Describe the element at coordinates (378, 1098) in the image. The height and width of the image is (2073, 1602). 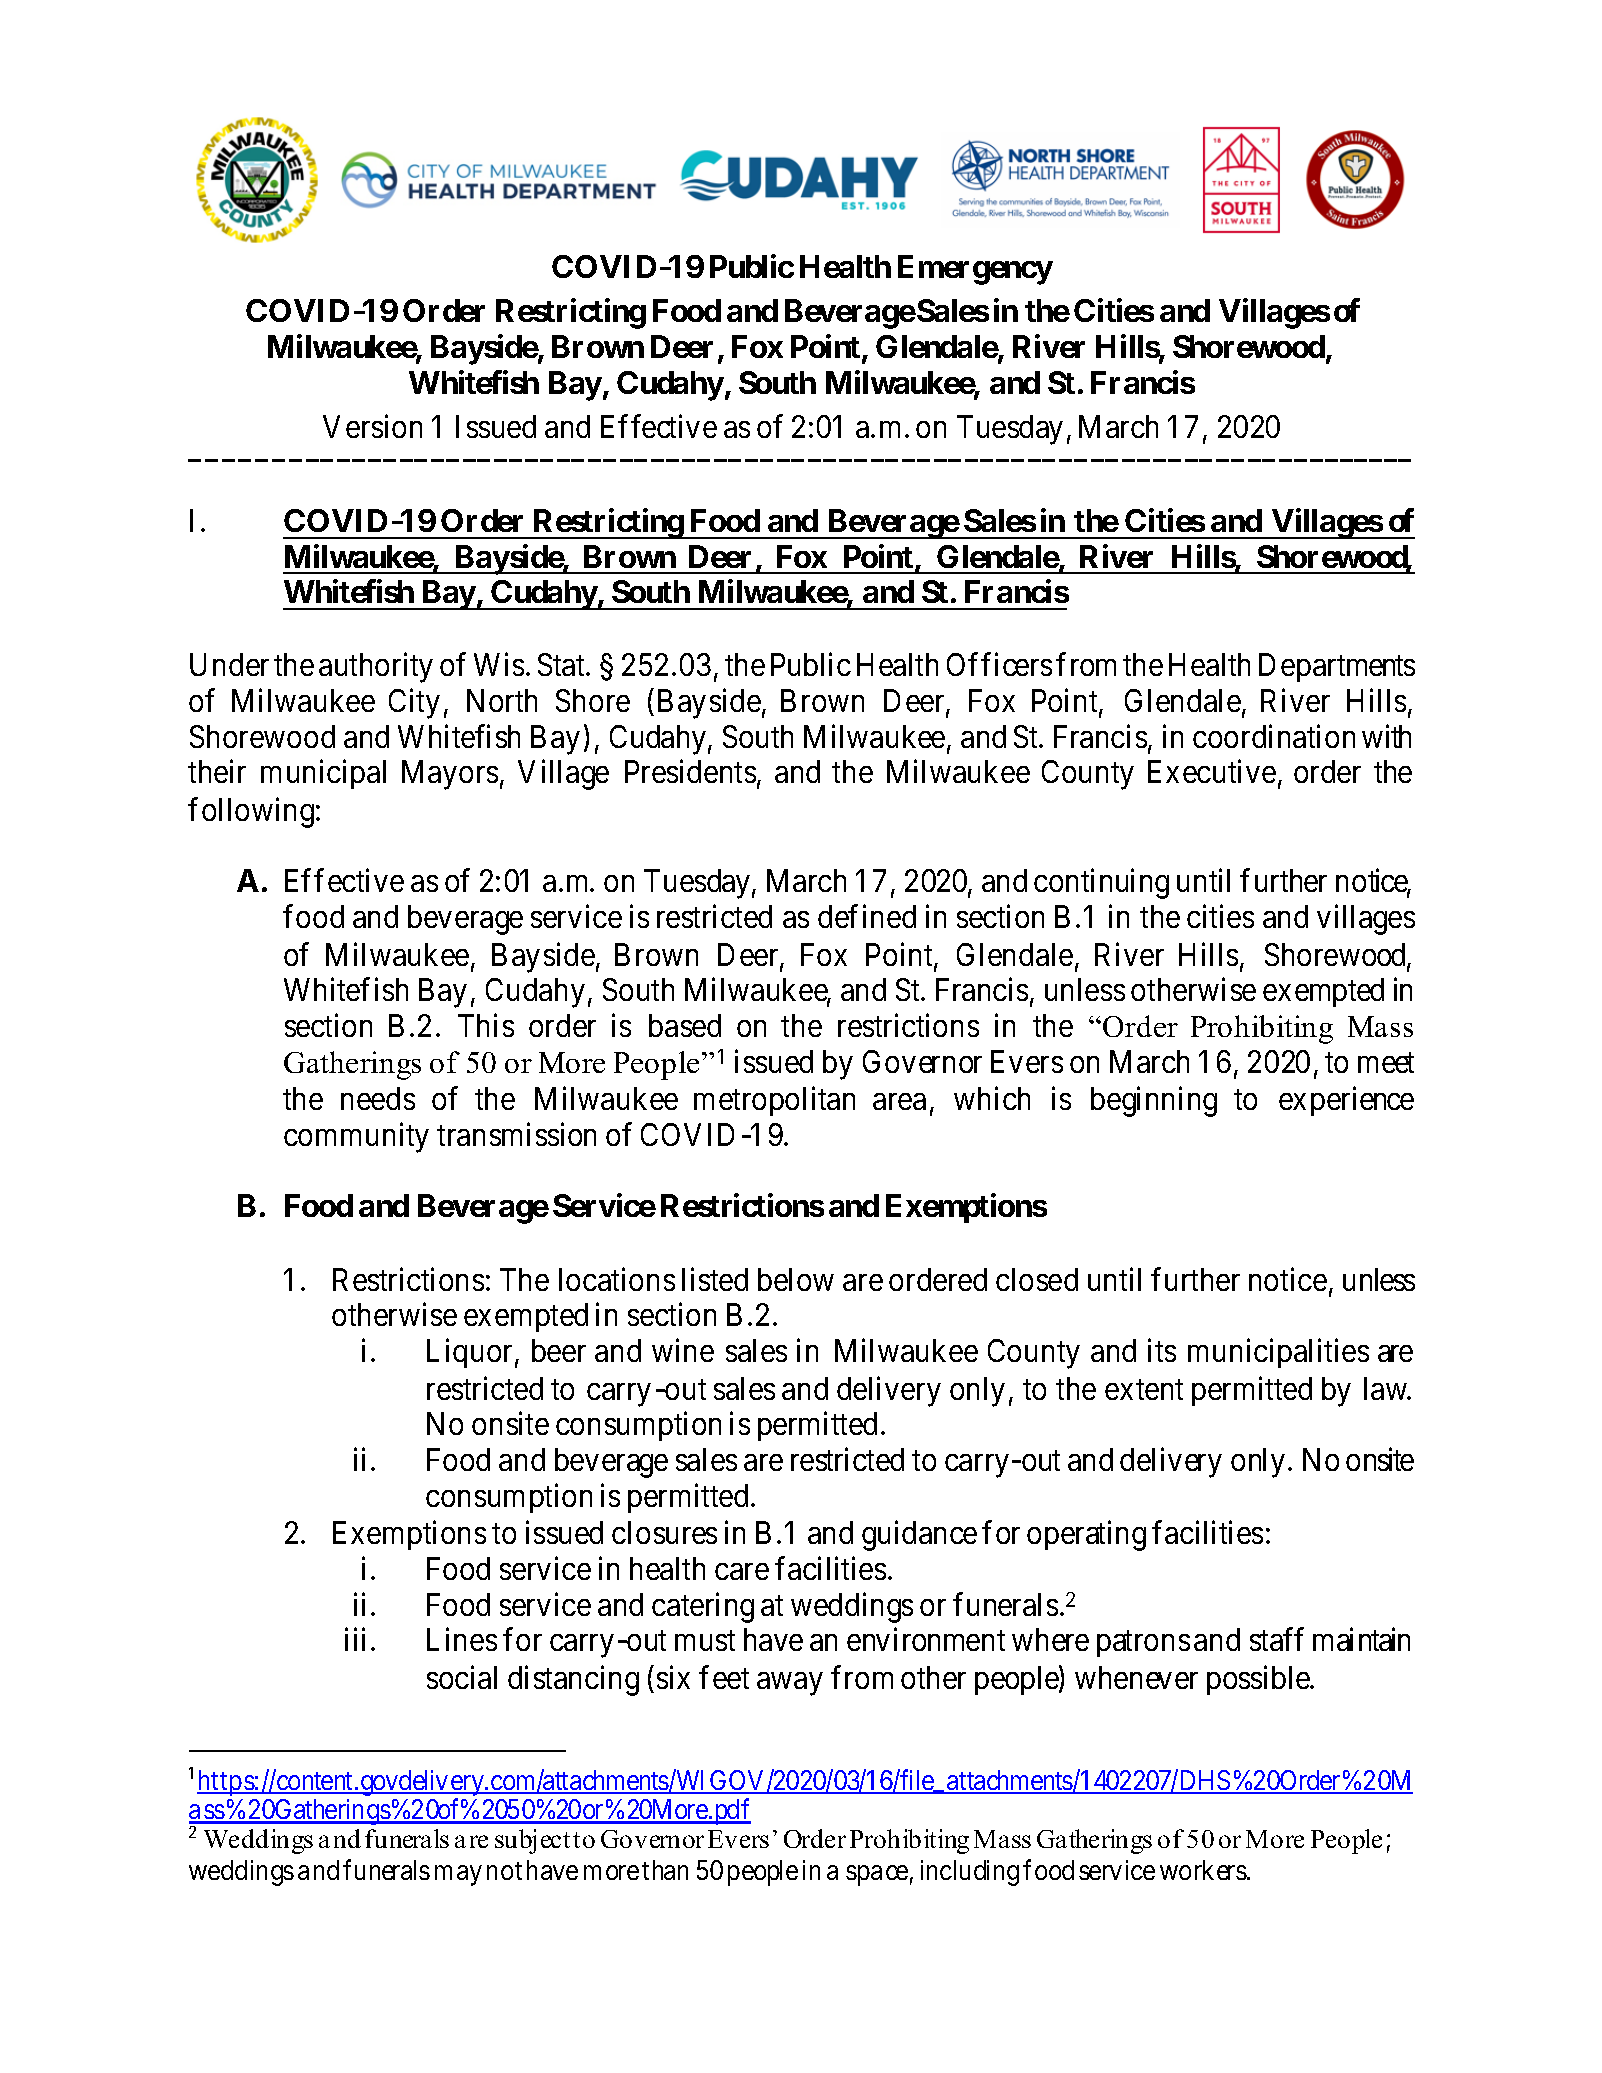
I see `needs` at that location.
